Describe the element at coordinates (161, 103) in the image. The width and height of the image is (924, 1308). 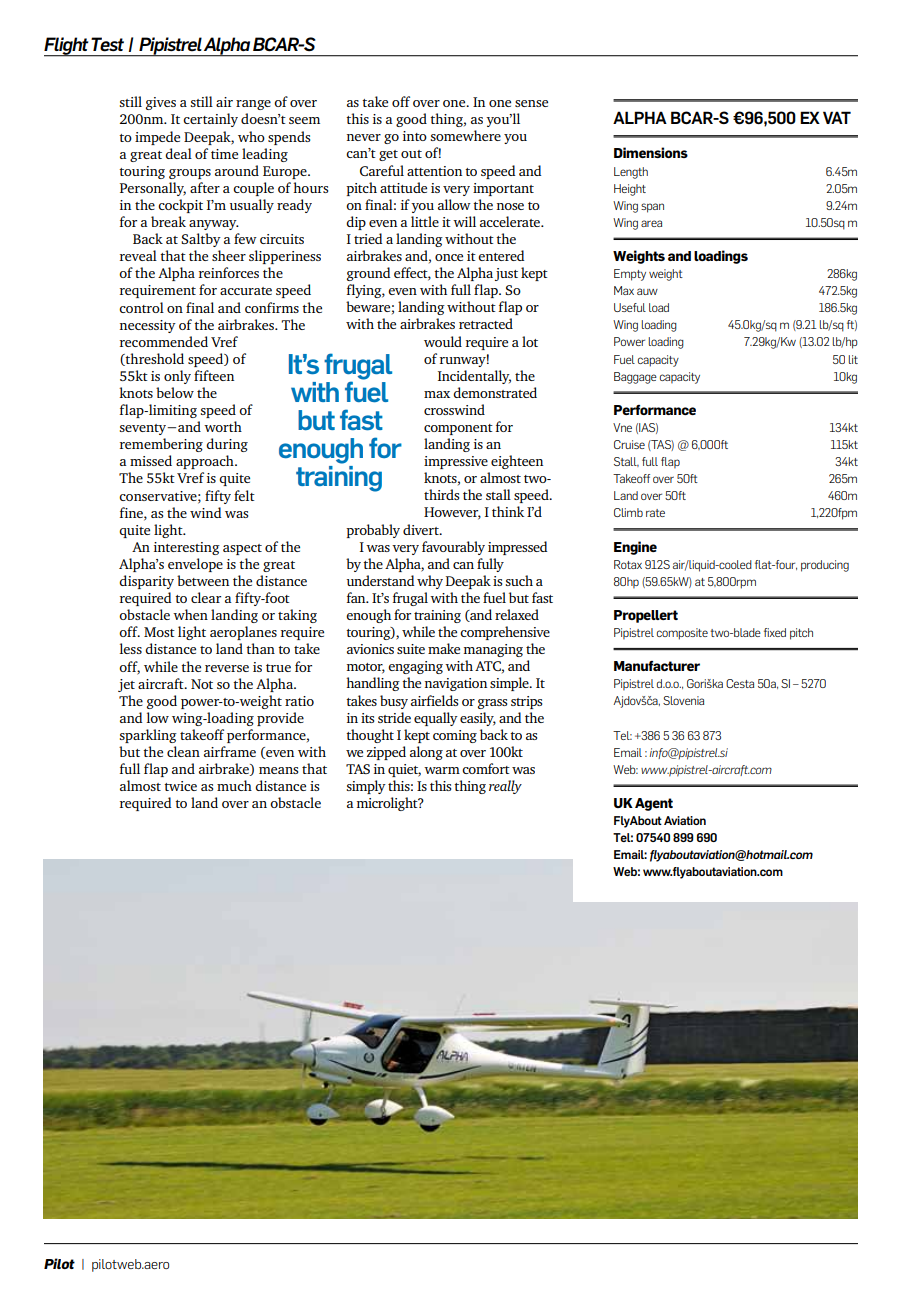
I see `gives` at that location.
